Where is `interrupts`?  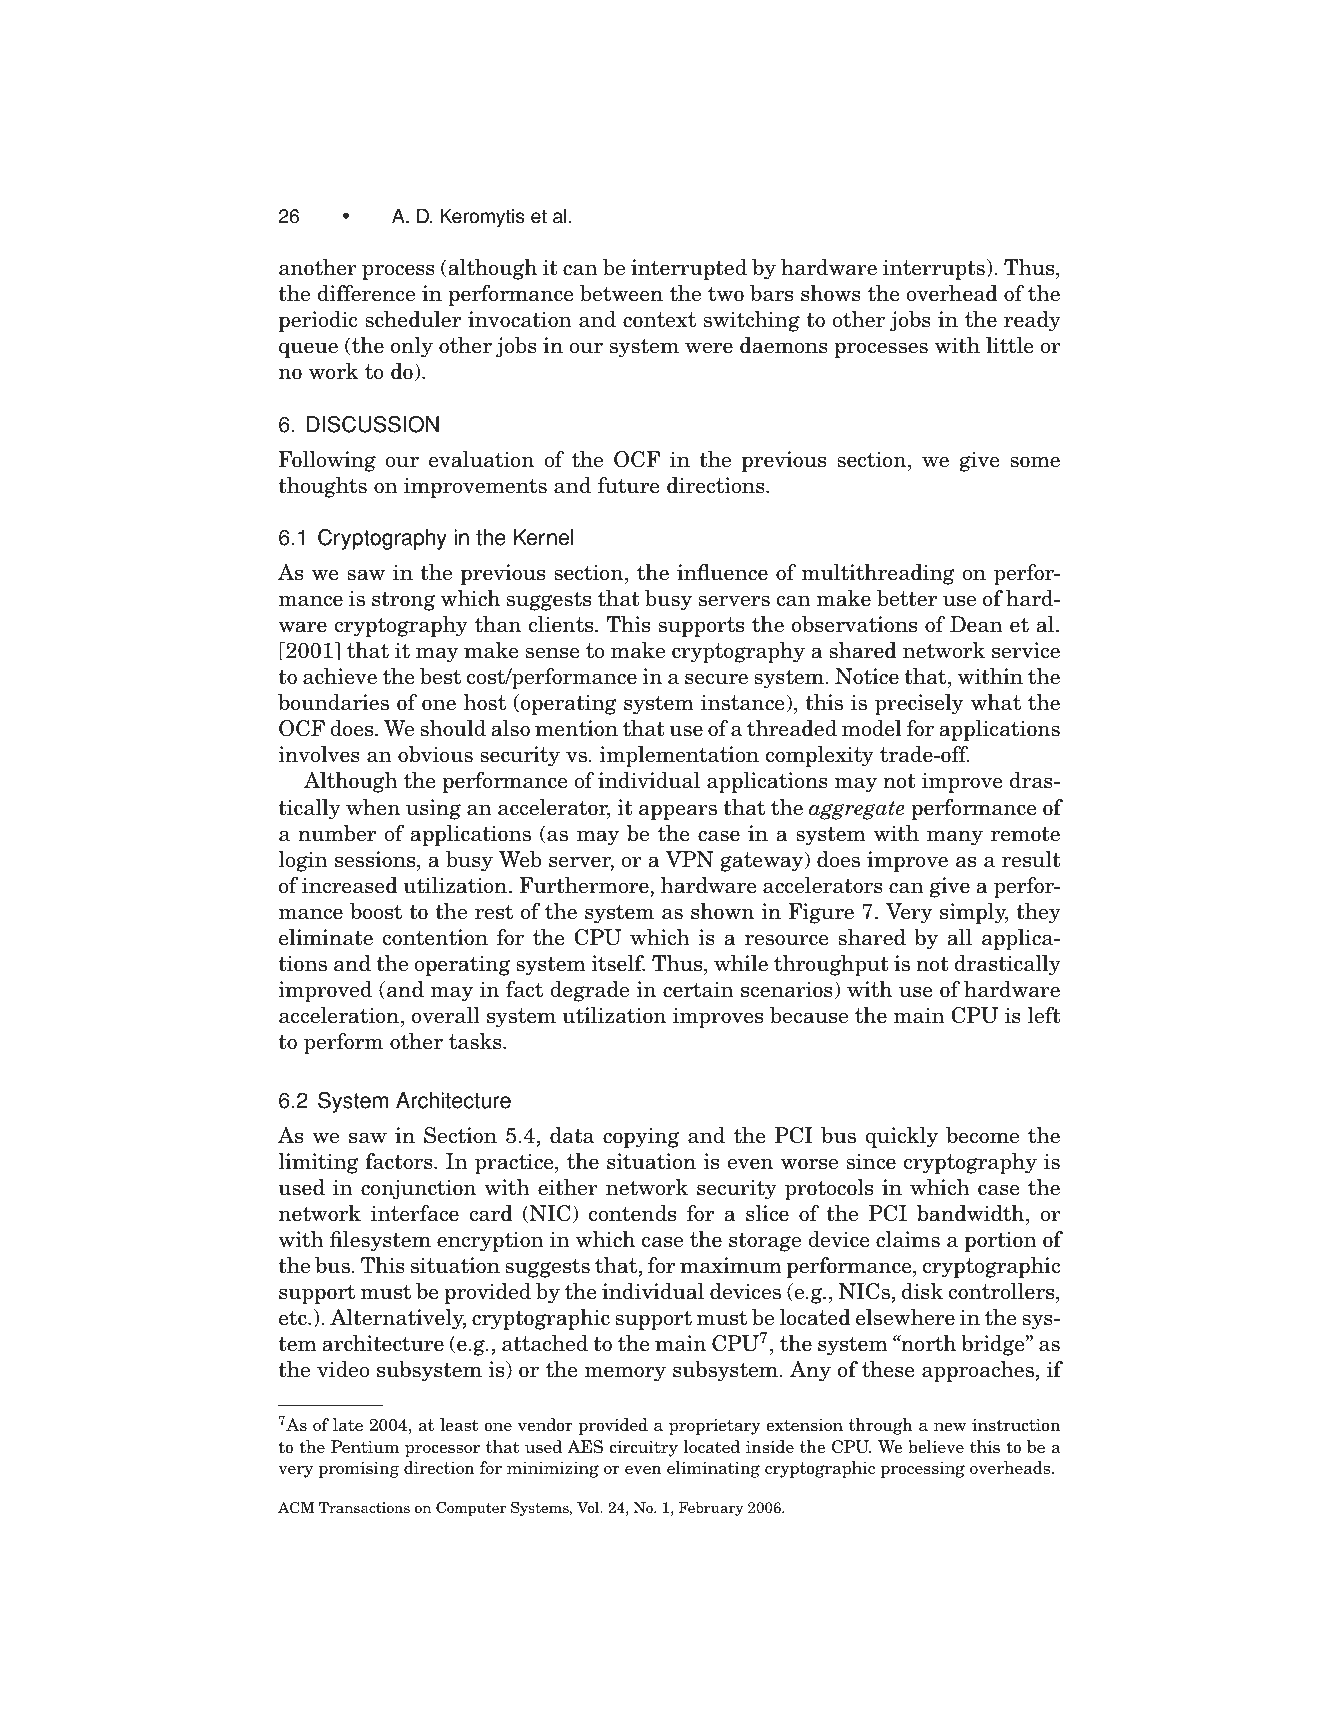
interrupts is located at coordinates (934, 269).
